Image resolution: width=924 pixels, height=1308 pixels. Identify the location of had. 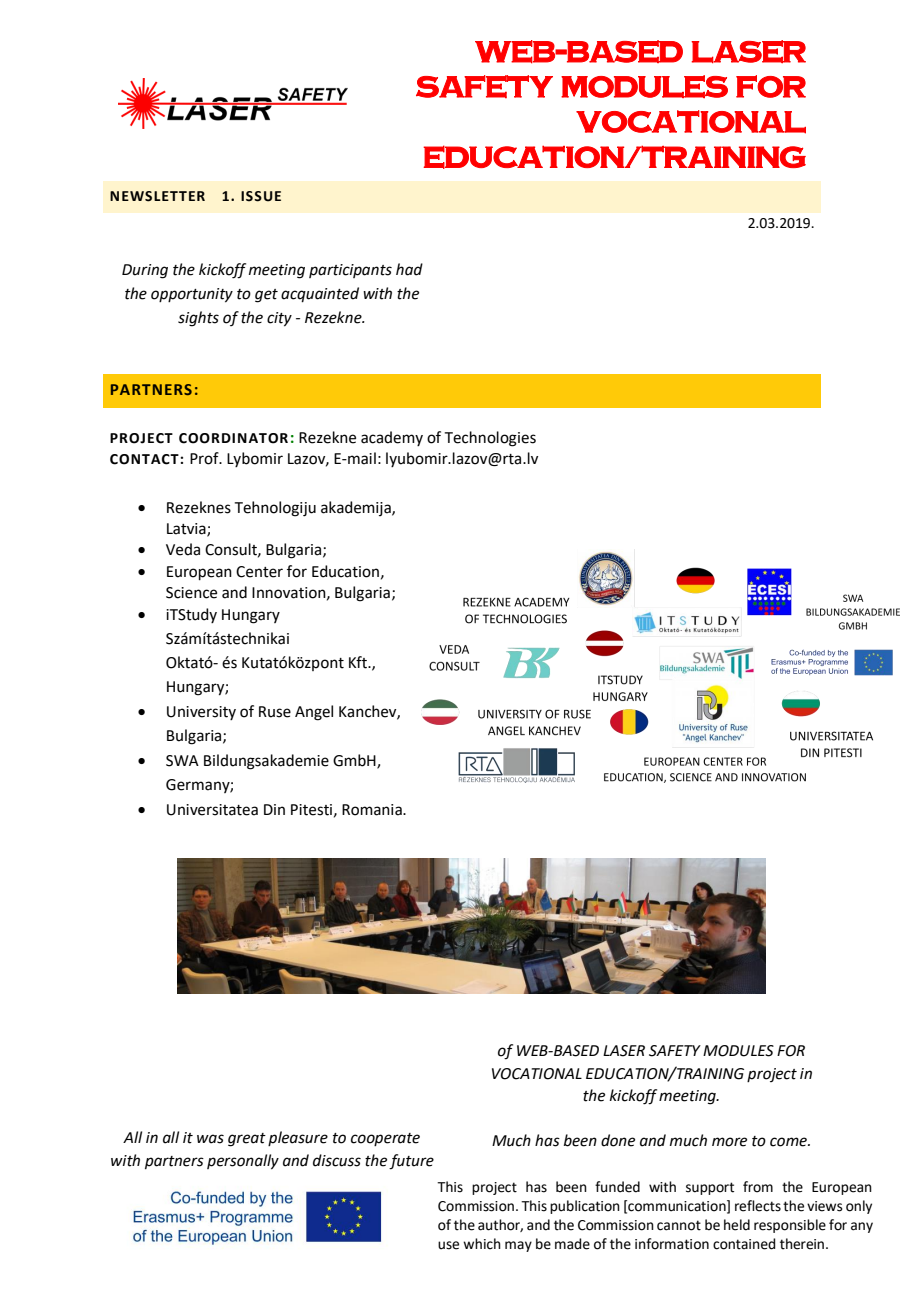
(409, 269).
